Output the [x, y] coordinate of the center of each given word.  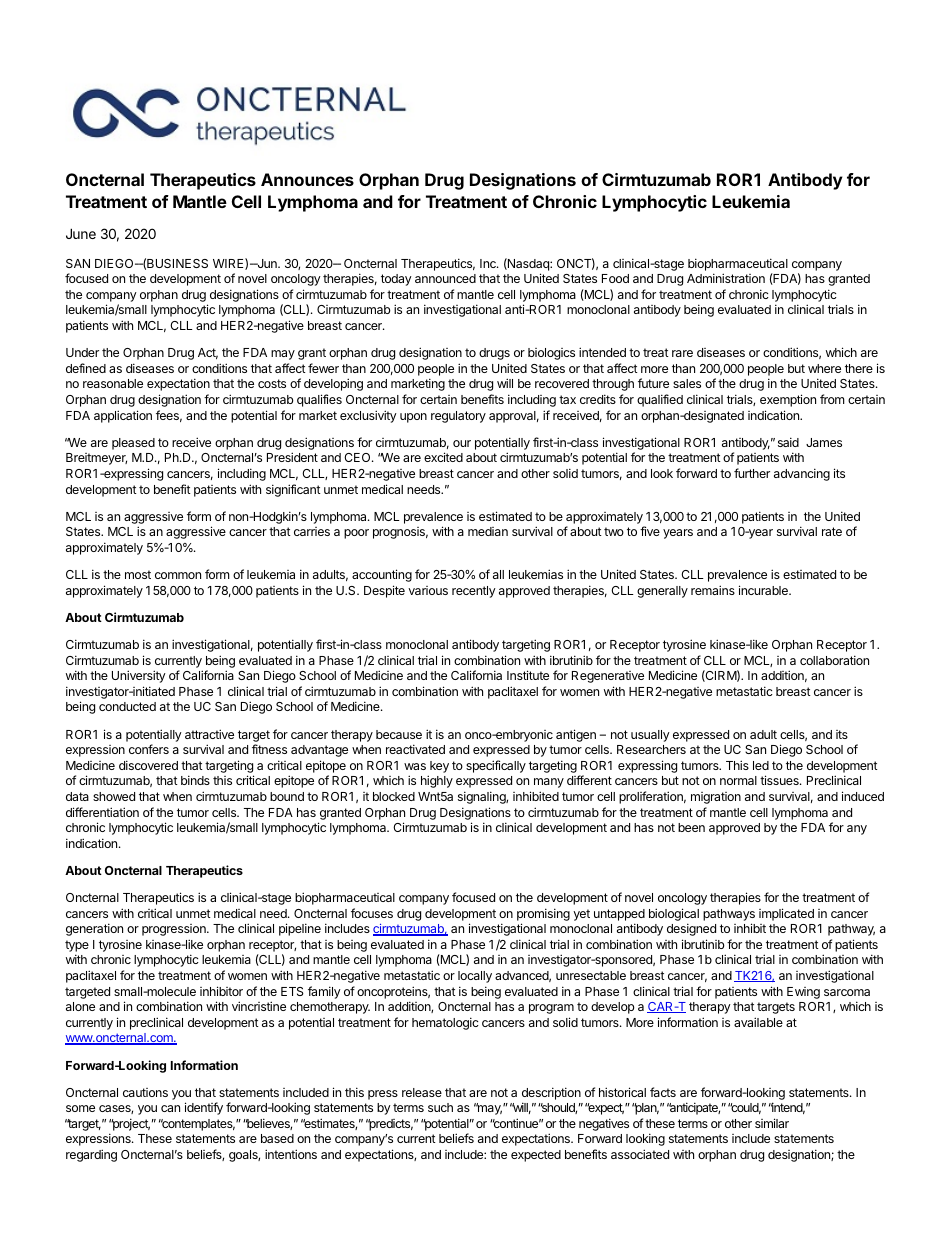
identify [204, 1108]
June [81, 233]
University [139, 676]
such [440, 1107]
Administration [726, 278]
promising [543, 914]
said [788, 442]
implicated [786, 914]
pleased [133, 444]
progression [175, 930]
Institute [528, 675]
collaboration [834, 660]
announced [445, 278]
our [462, 443]
